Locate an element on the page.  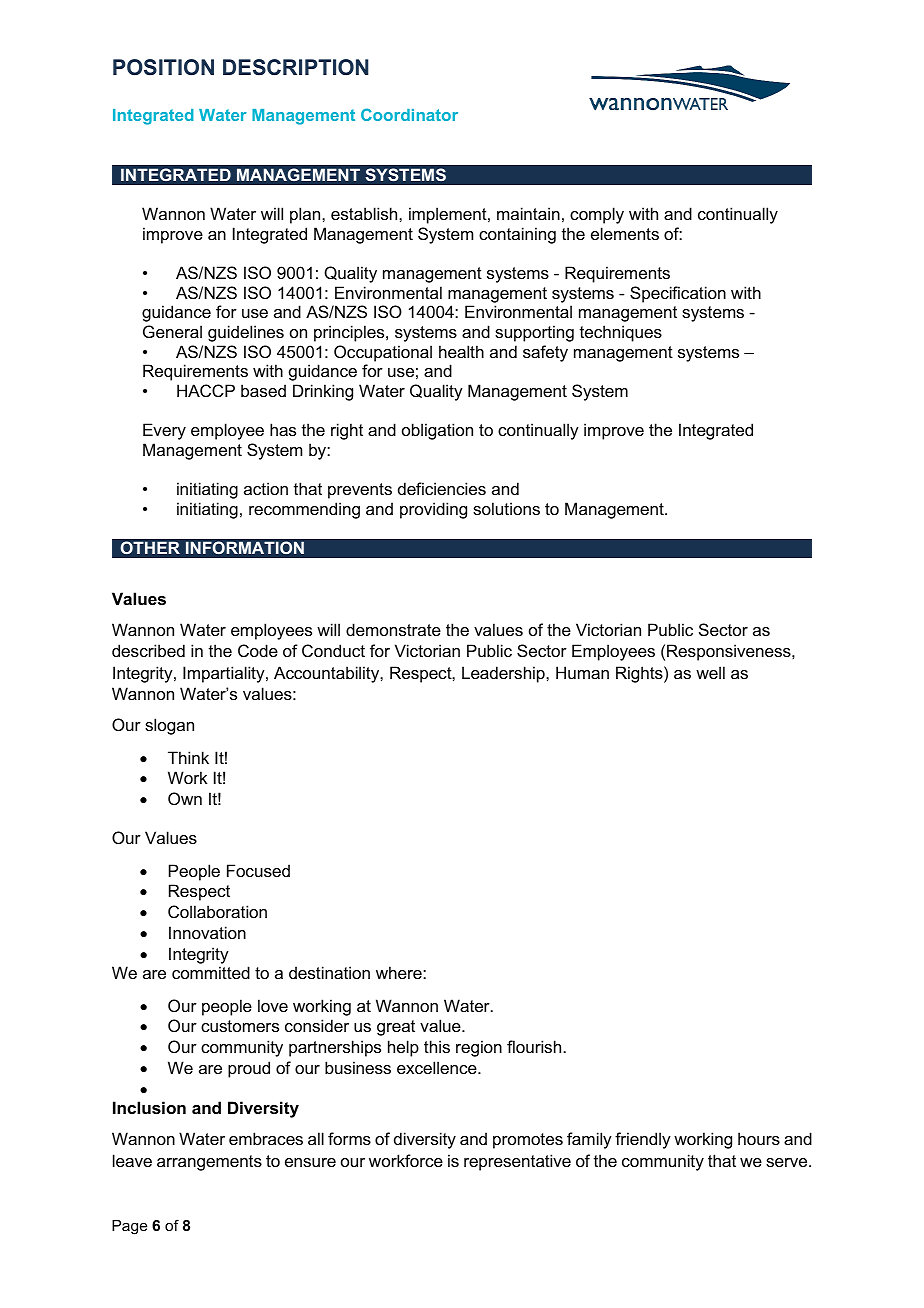
Leadership is located at coordinates (504, 674).
